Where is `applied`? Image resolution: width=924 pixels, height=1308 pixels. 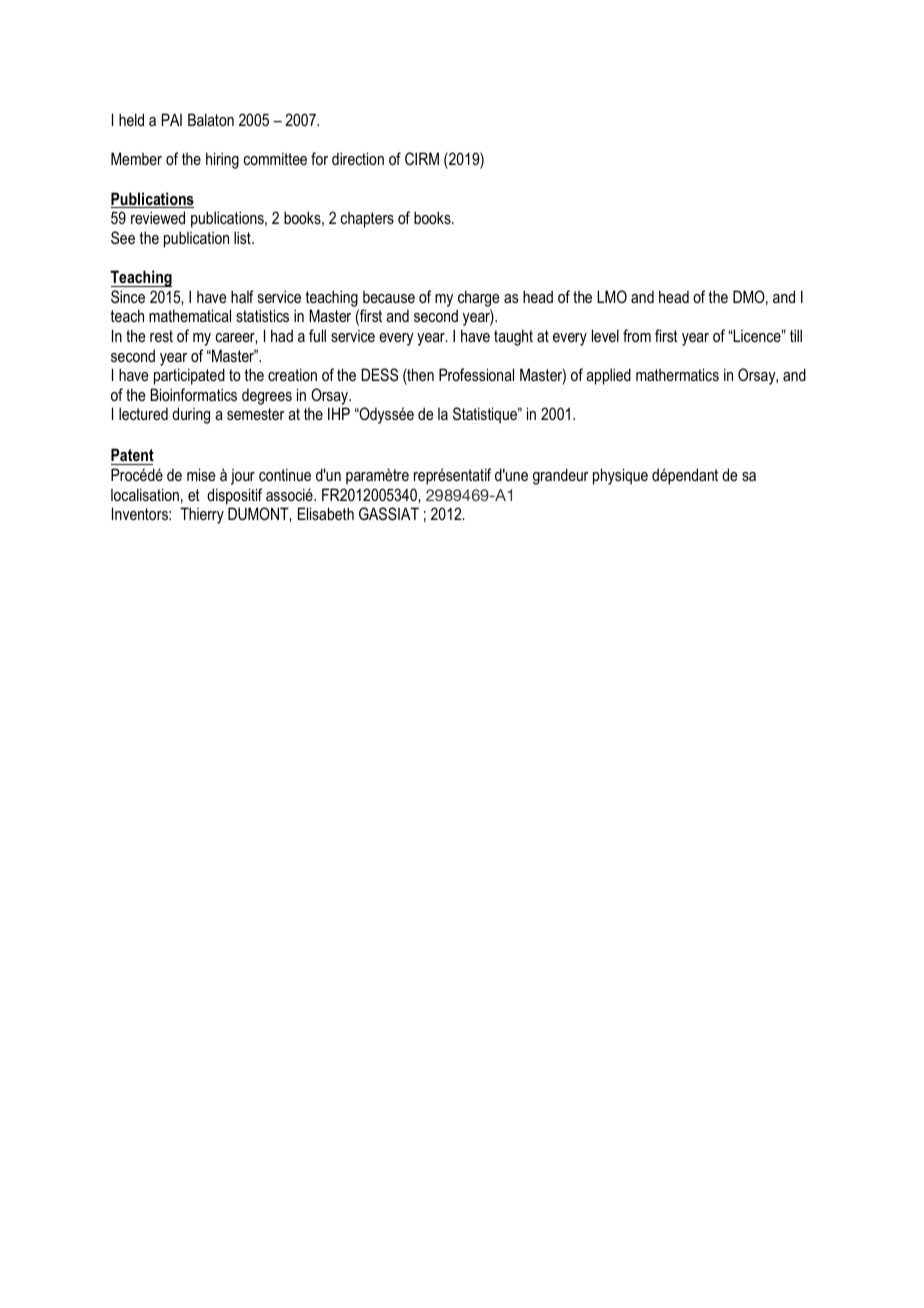 applied is located at coordinates (608, 376).
